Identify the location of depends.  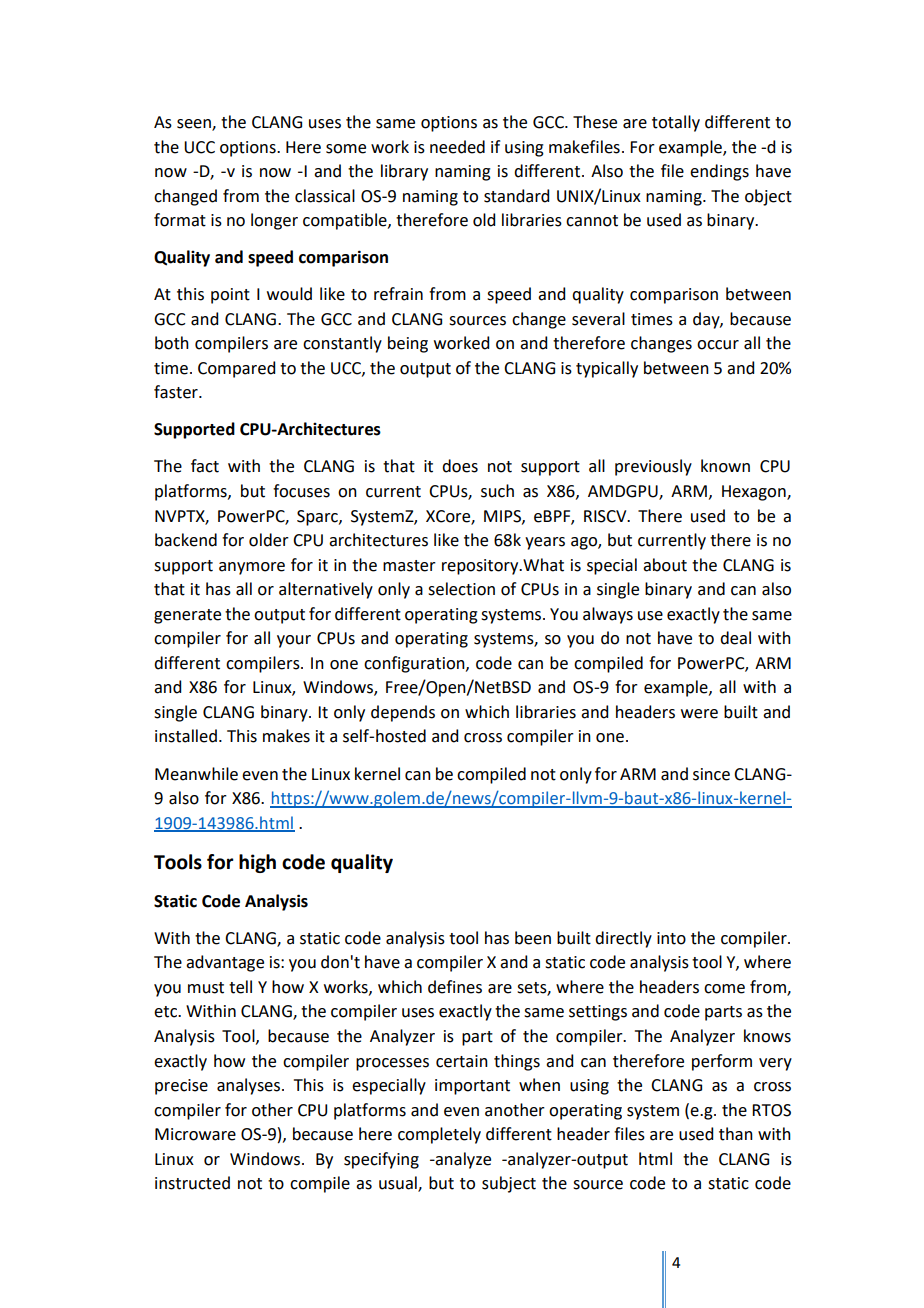
(403, 713).
